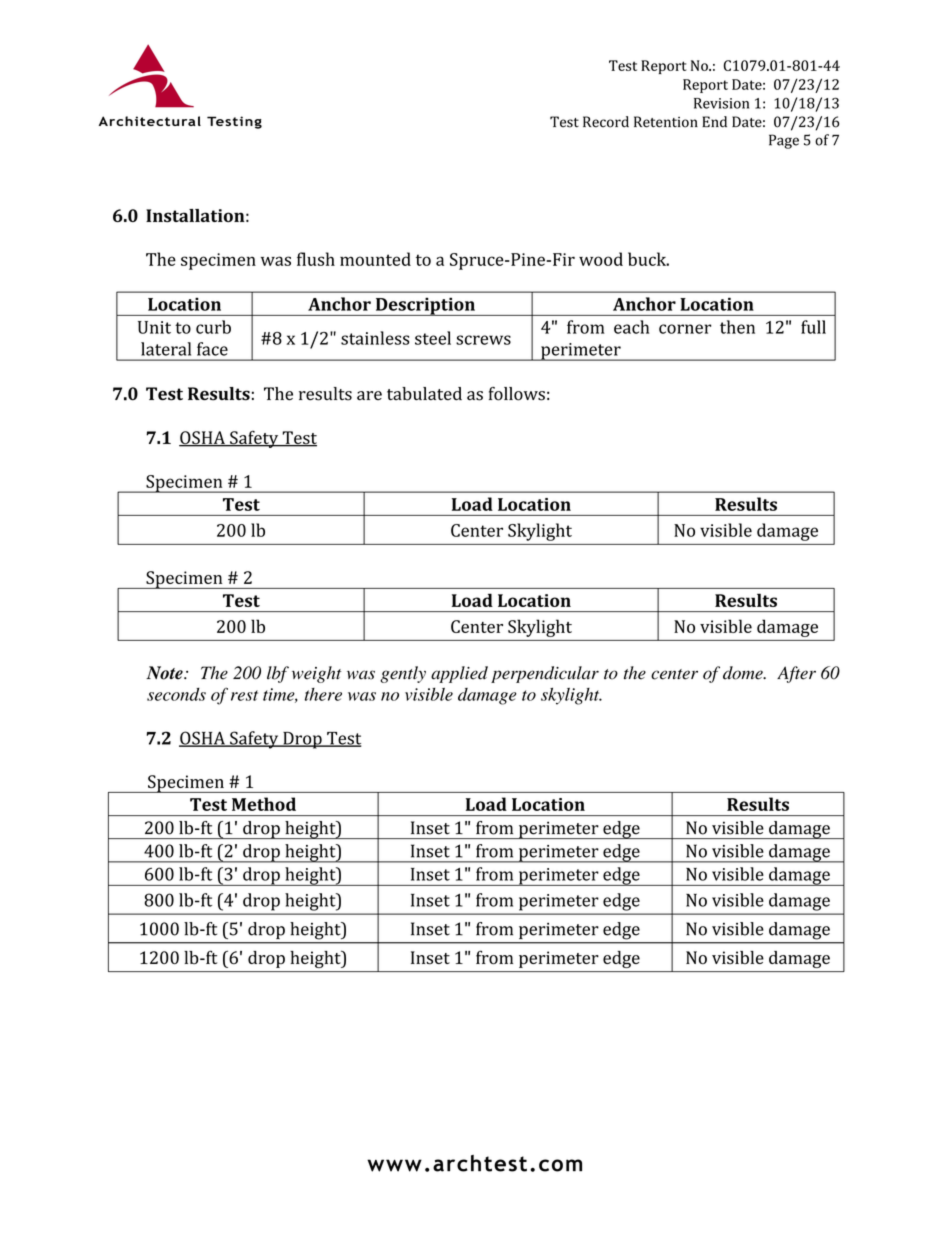 The width and height of the screenshot is (952, 1233). What do you see at coordinates (278, 674) in the screenshot?
I see `lbf` at bounding box center [278, 674].
